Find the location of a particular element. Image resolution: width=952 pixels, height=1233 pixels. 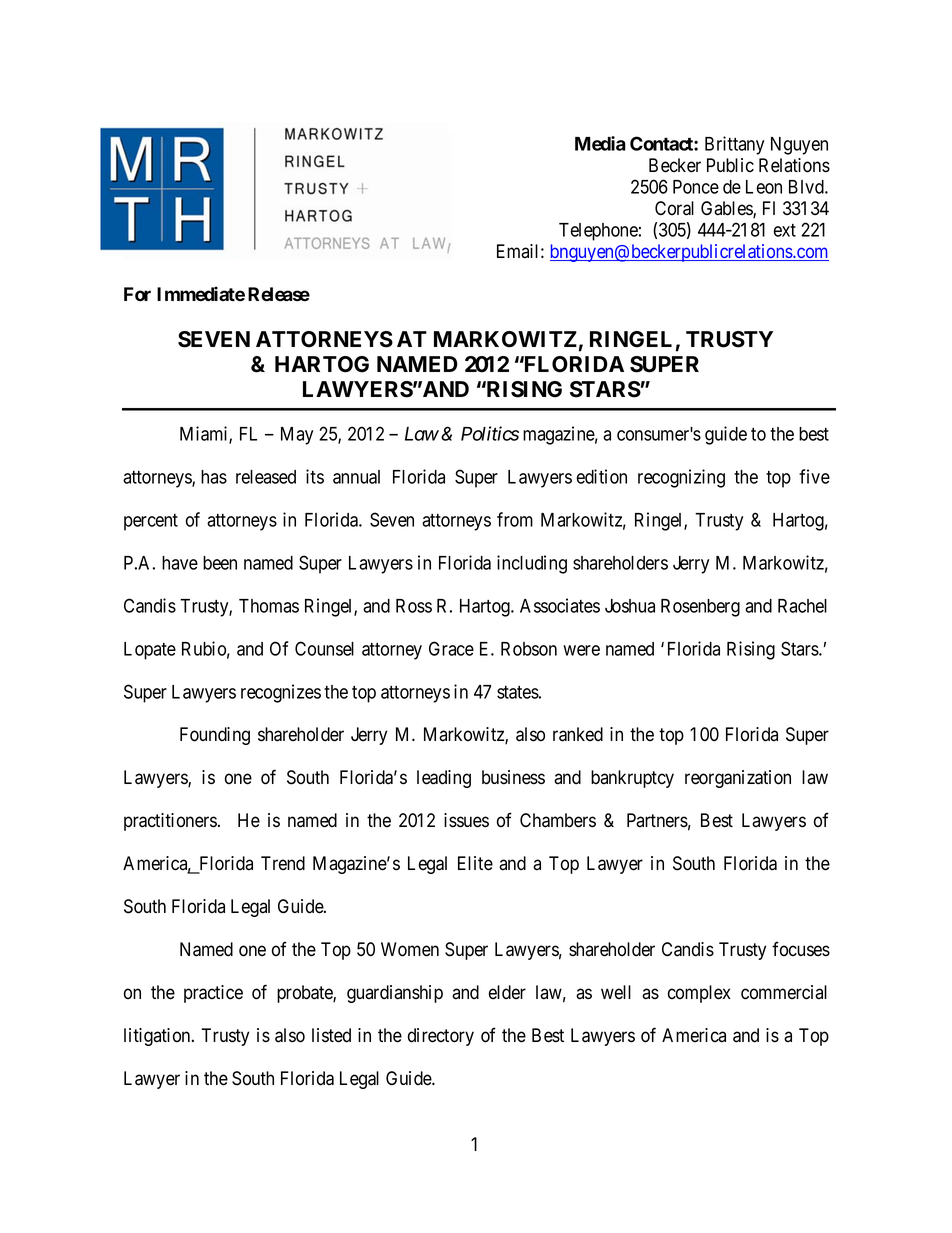

For is located at coordinates (137, 294).
